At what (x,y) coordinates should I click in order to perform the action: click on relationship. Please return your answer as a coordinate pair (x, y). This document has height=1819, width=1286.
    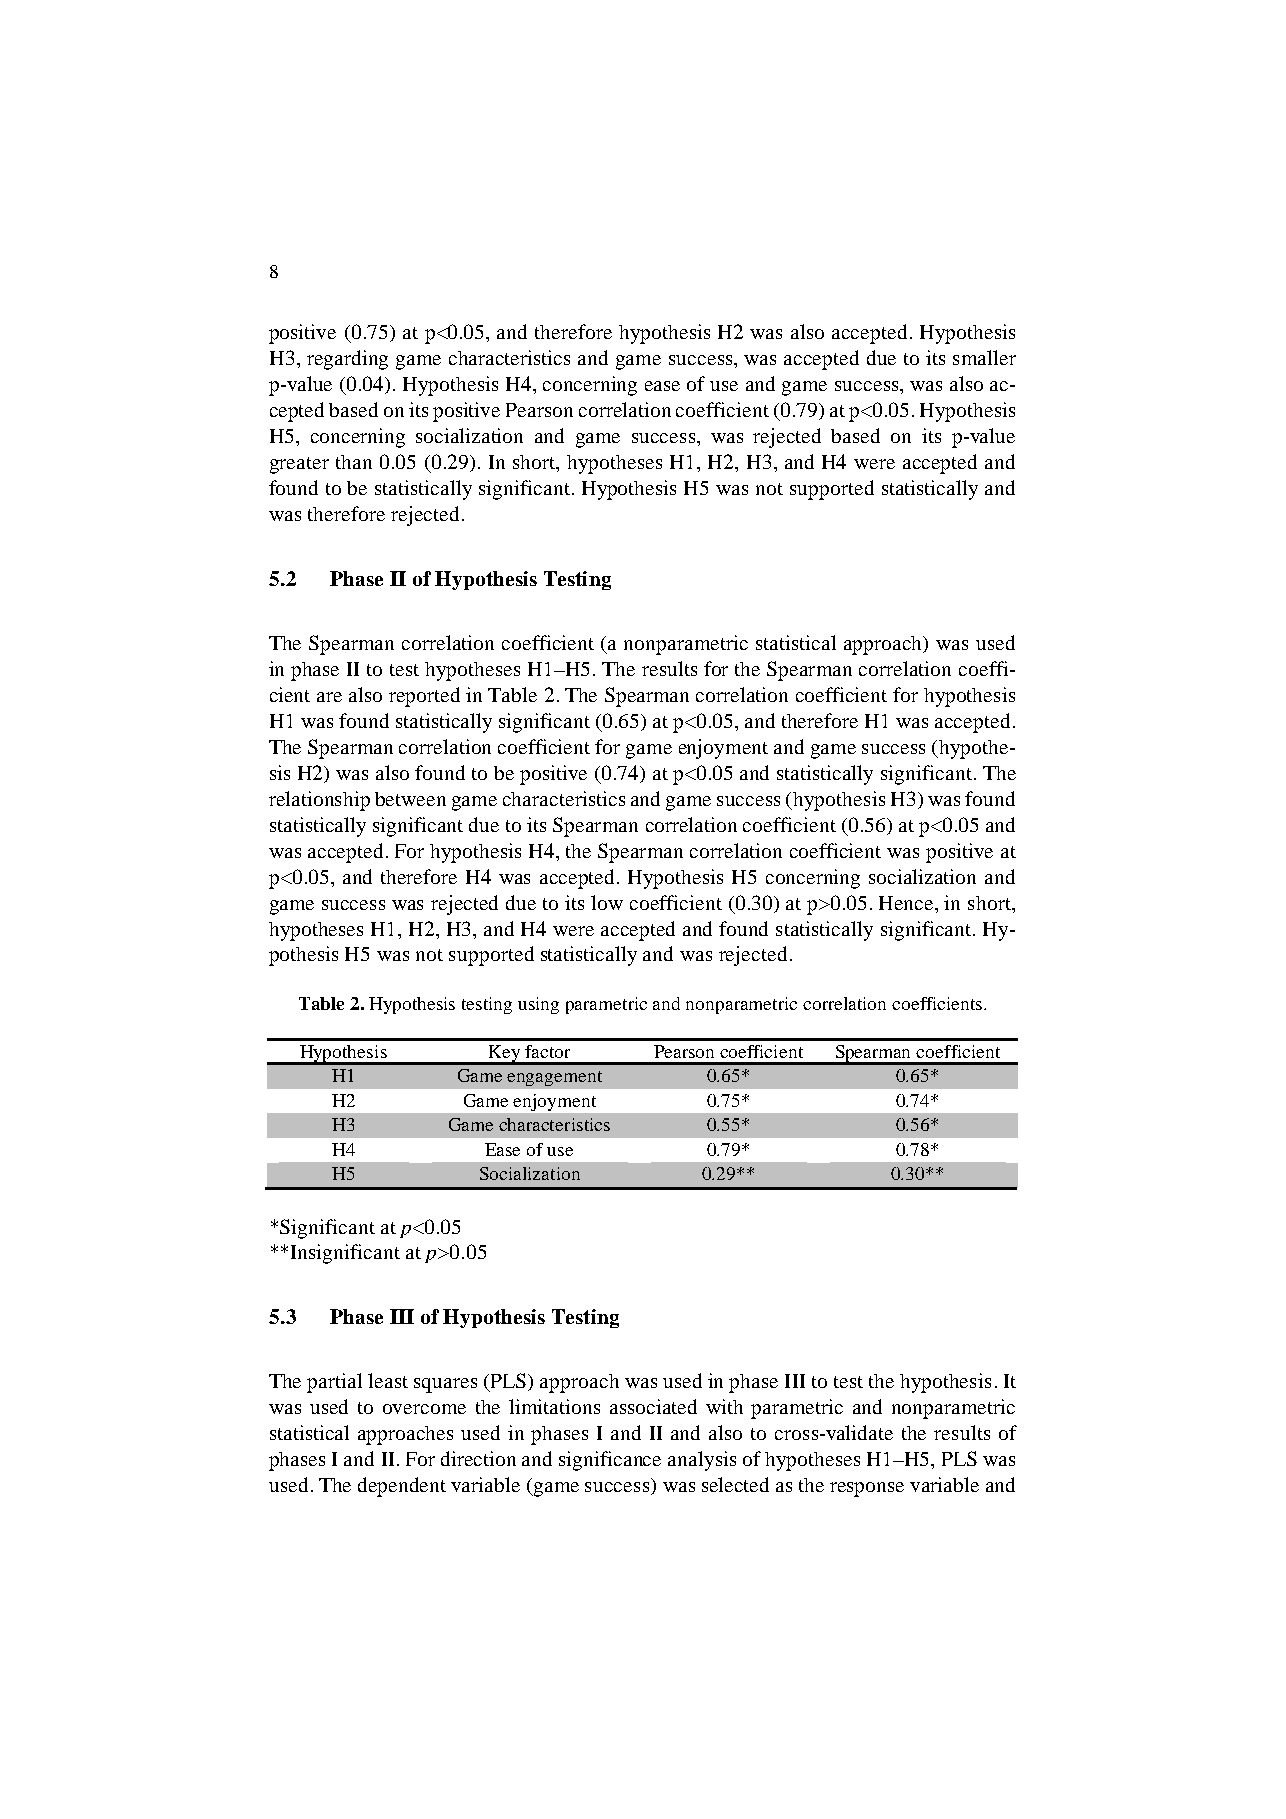
    Looking at the image, I should click on (319, 801).
